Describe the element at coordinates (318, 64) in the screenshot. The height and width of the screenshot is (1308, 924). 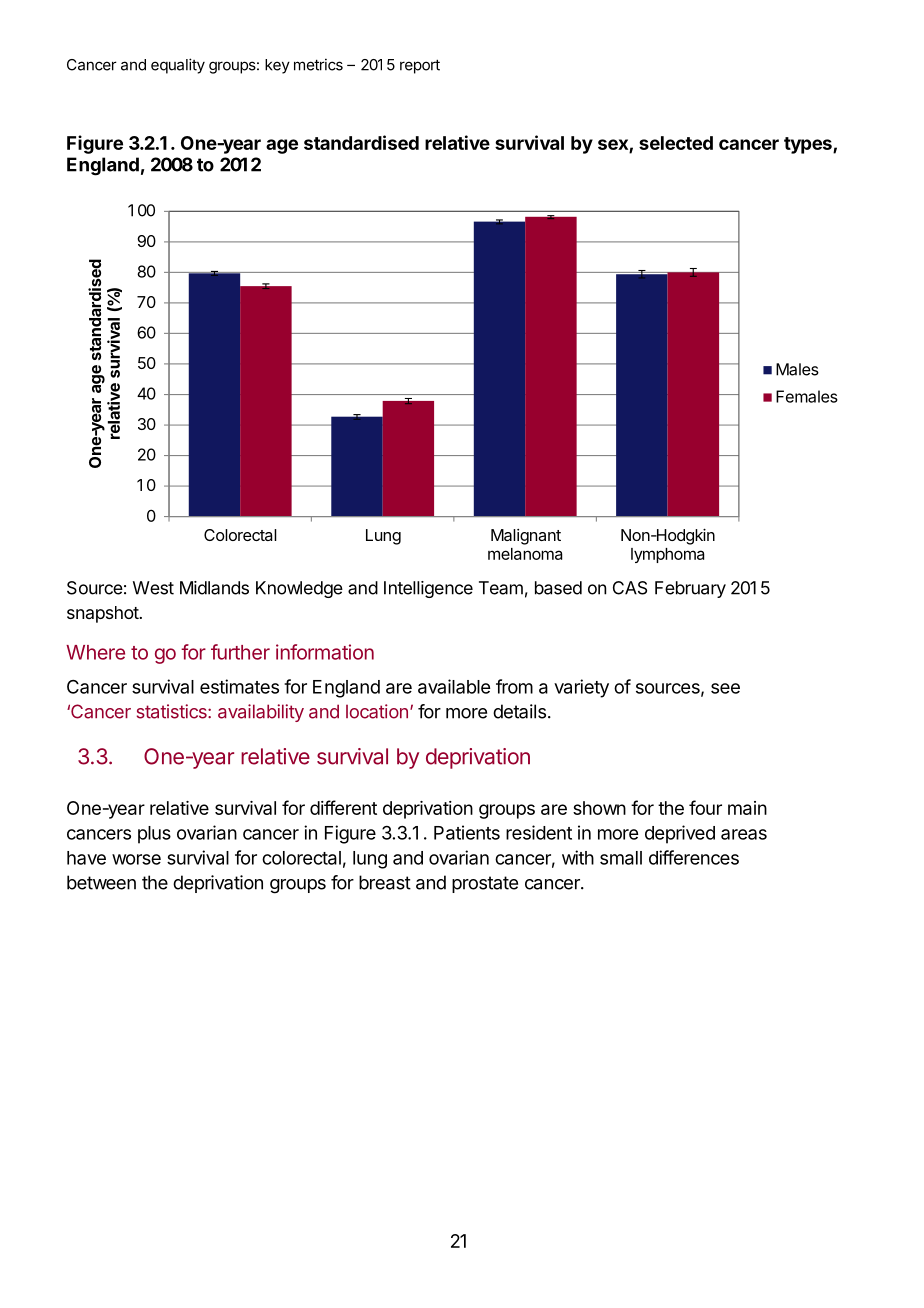
I see `metrics` at that location.
